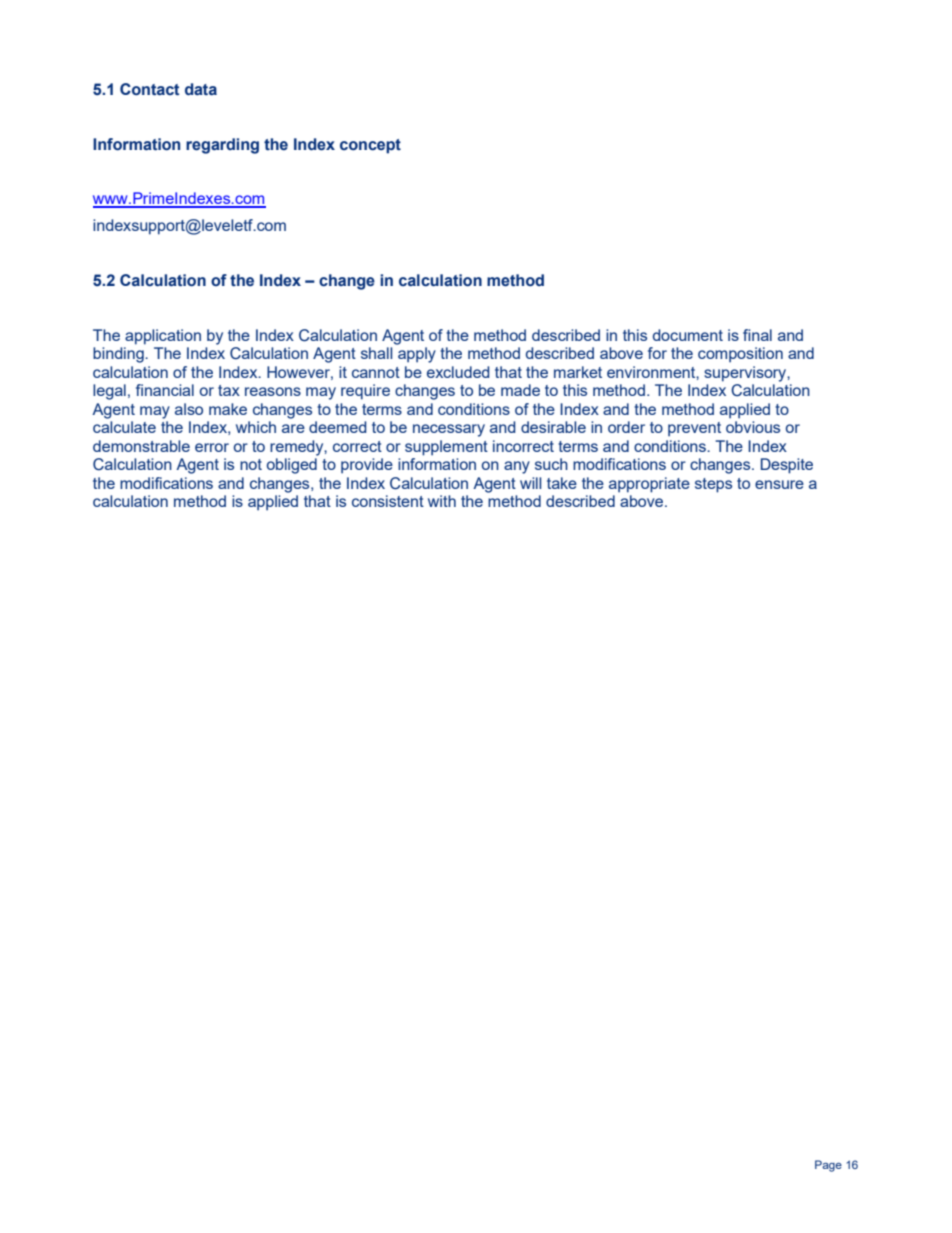 The image size is (952, 1233). Describe the element at coordinates (388, 501) in the image. I see `consistent` at that location.
